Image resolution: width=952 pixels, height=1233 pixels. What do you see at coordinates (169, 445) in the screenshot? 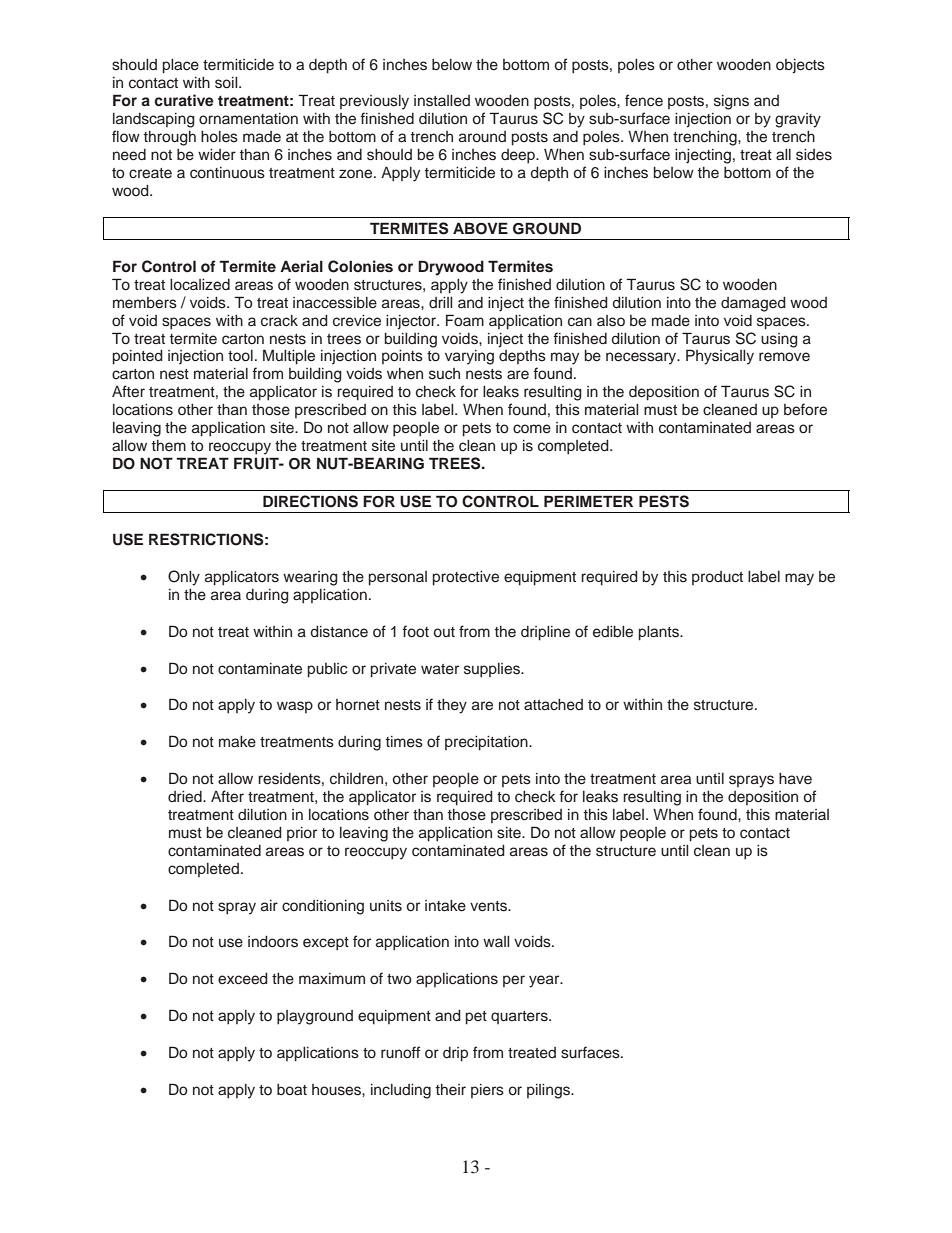
I see `them` at bounding box center [169, 445].
